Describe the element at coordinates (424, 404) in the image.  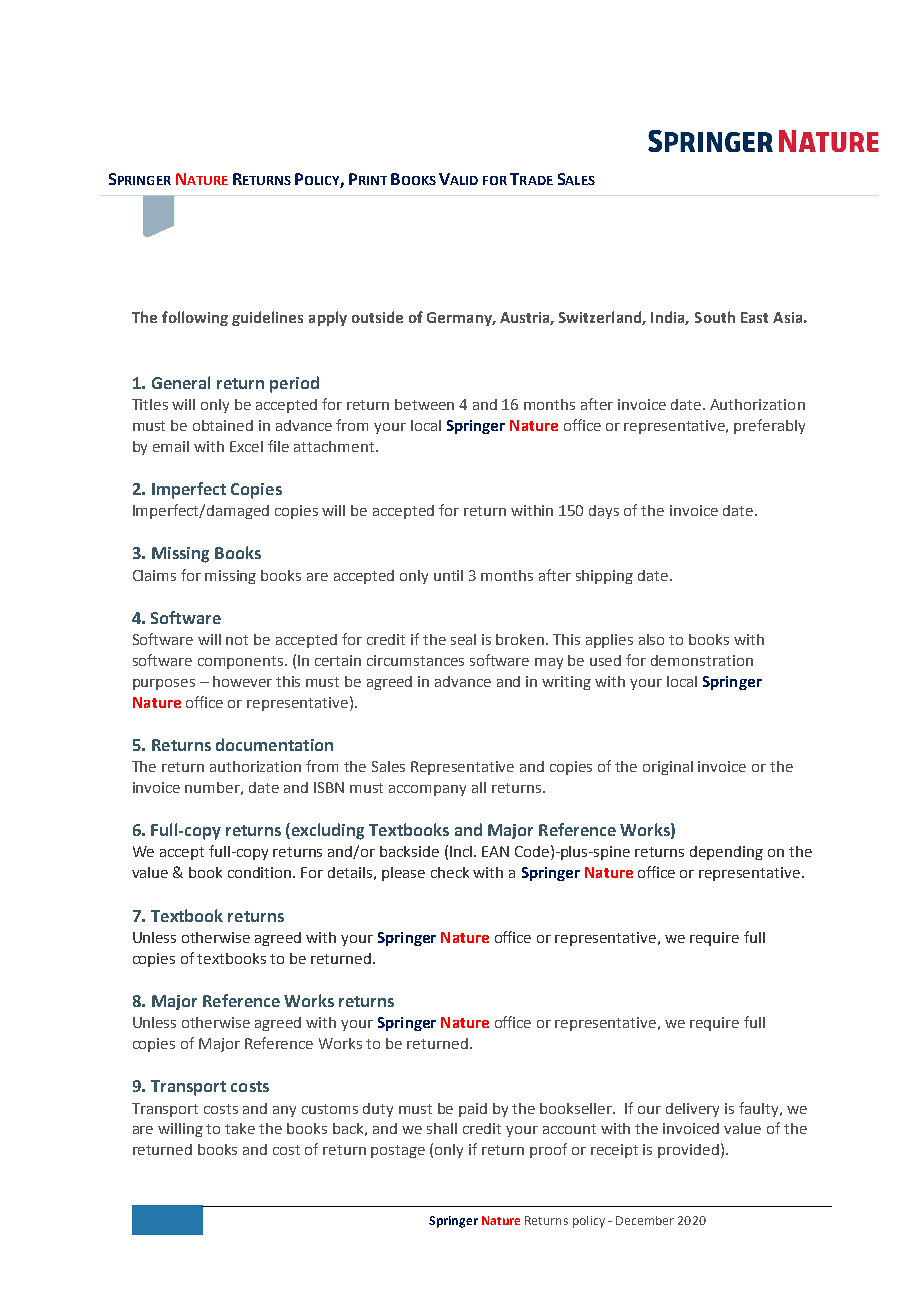
I see `between` at that location.
